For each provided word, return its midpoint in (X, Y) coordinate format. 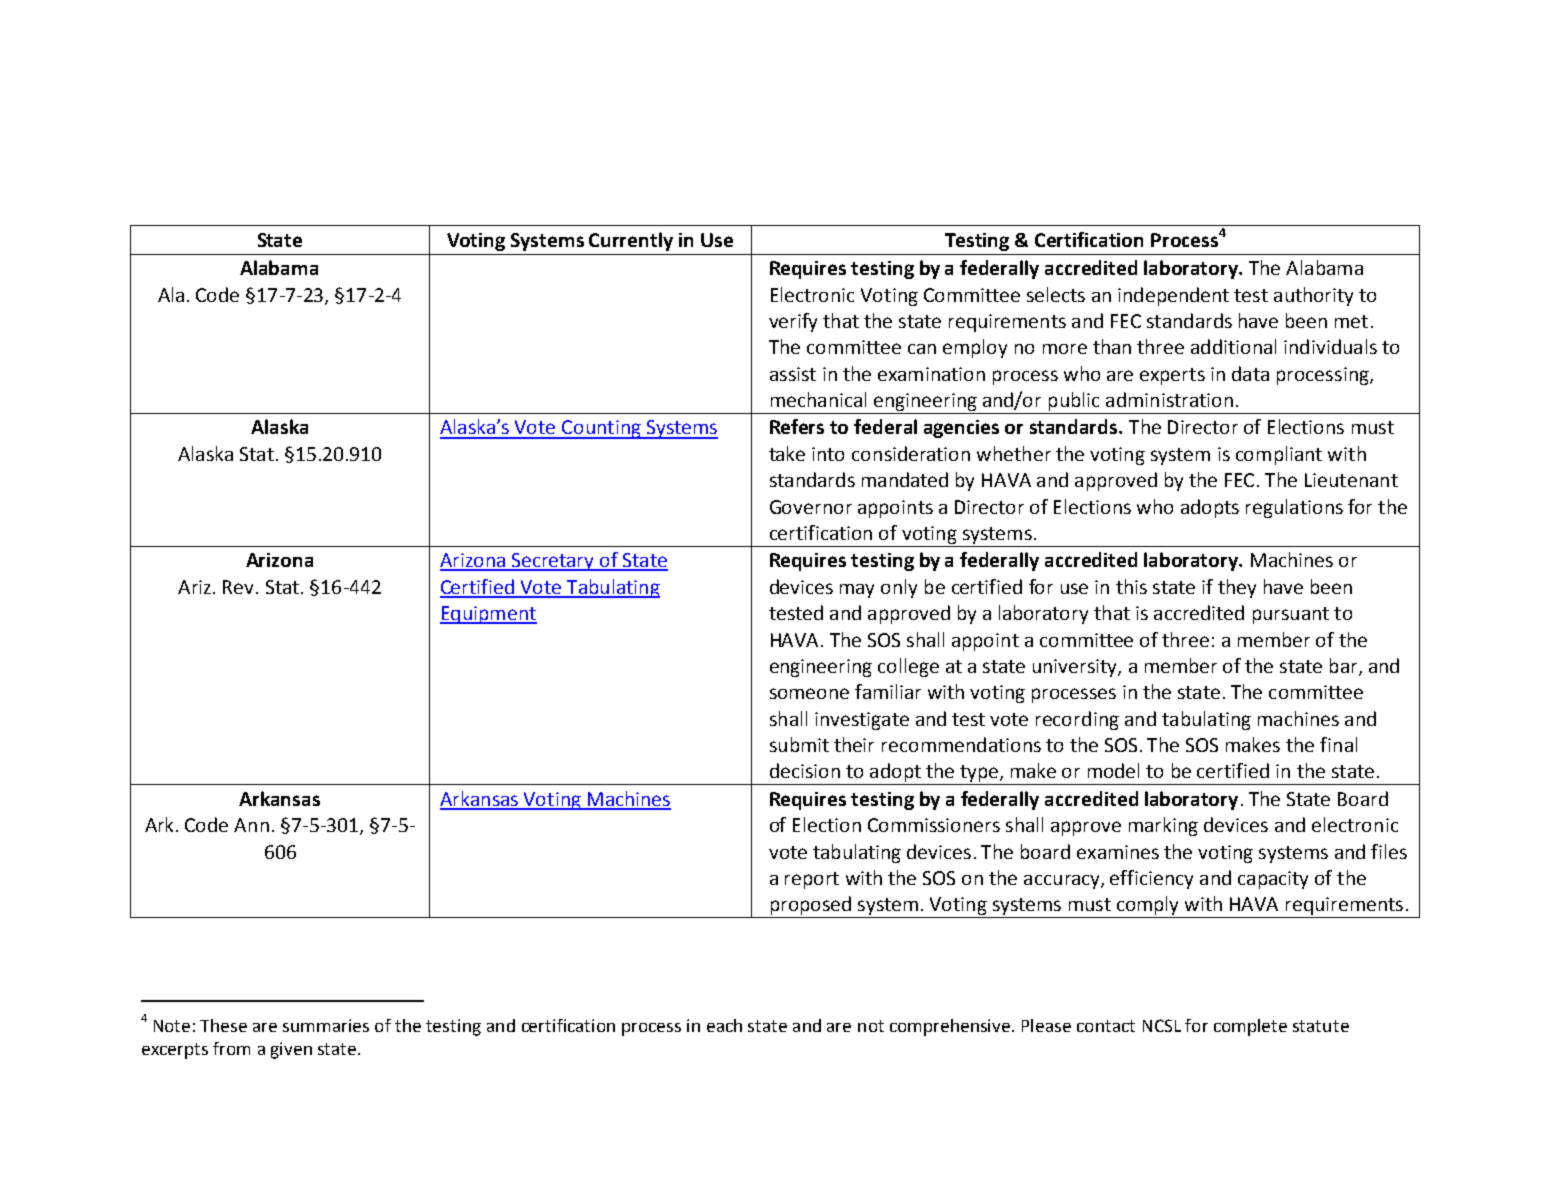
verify (793, 322)
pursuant (1291, 615)
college (908, 667)
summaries (326, 1025)
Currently (631, 241)
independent (1173, 296)
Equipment (488, 615)
